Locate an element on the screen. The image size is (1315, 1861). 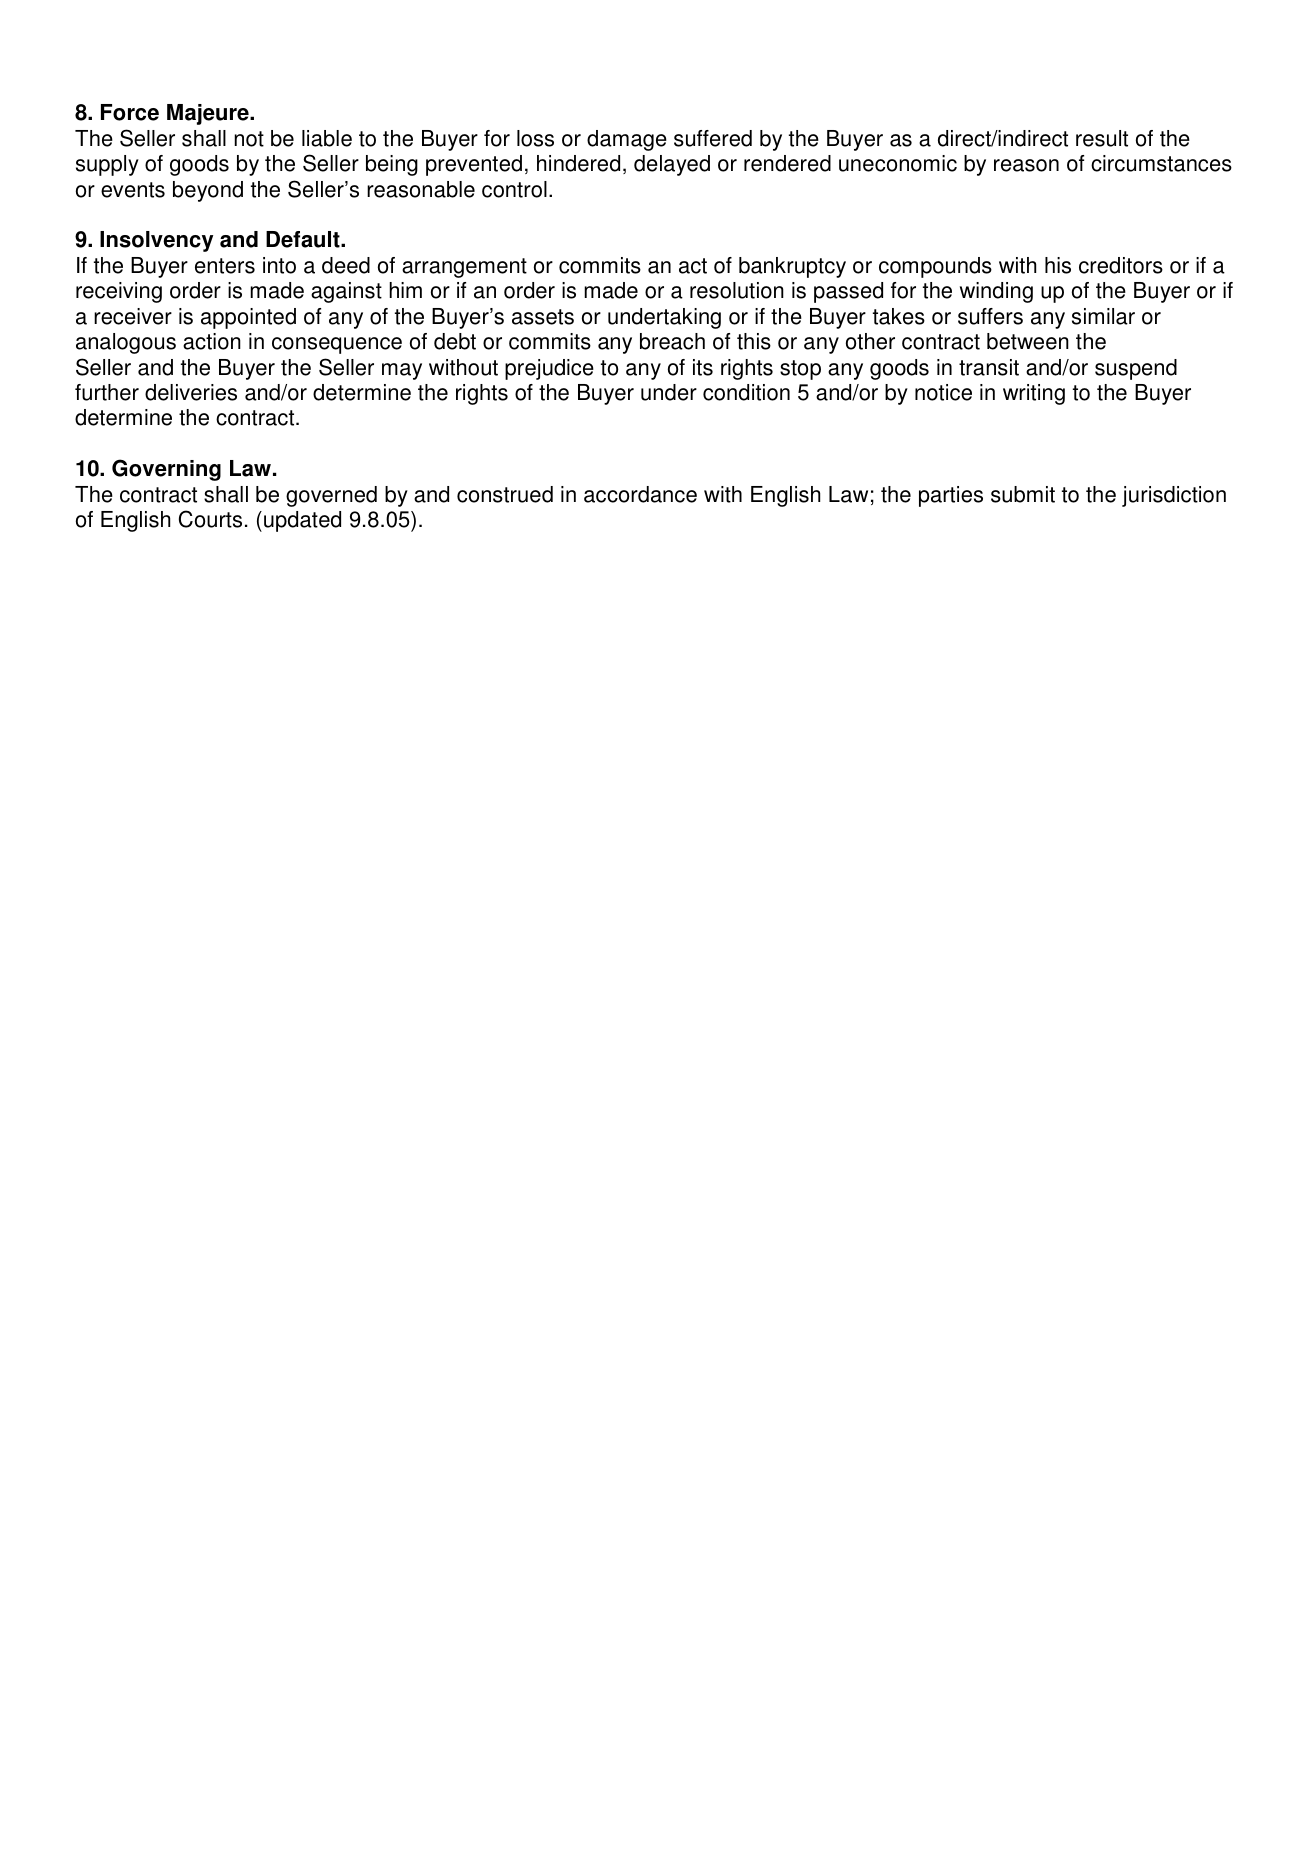
assets is located at coordinates (543, 317).
